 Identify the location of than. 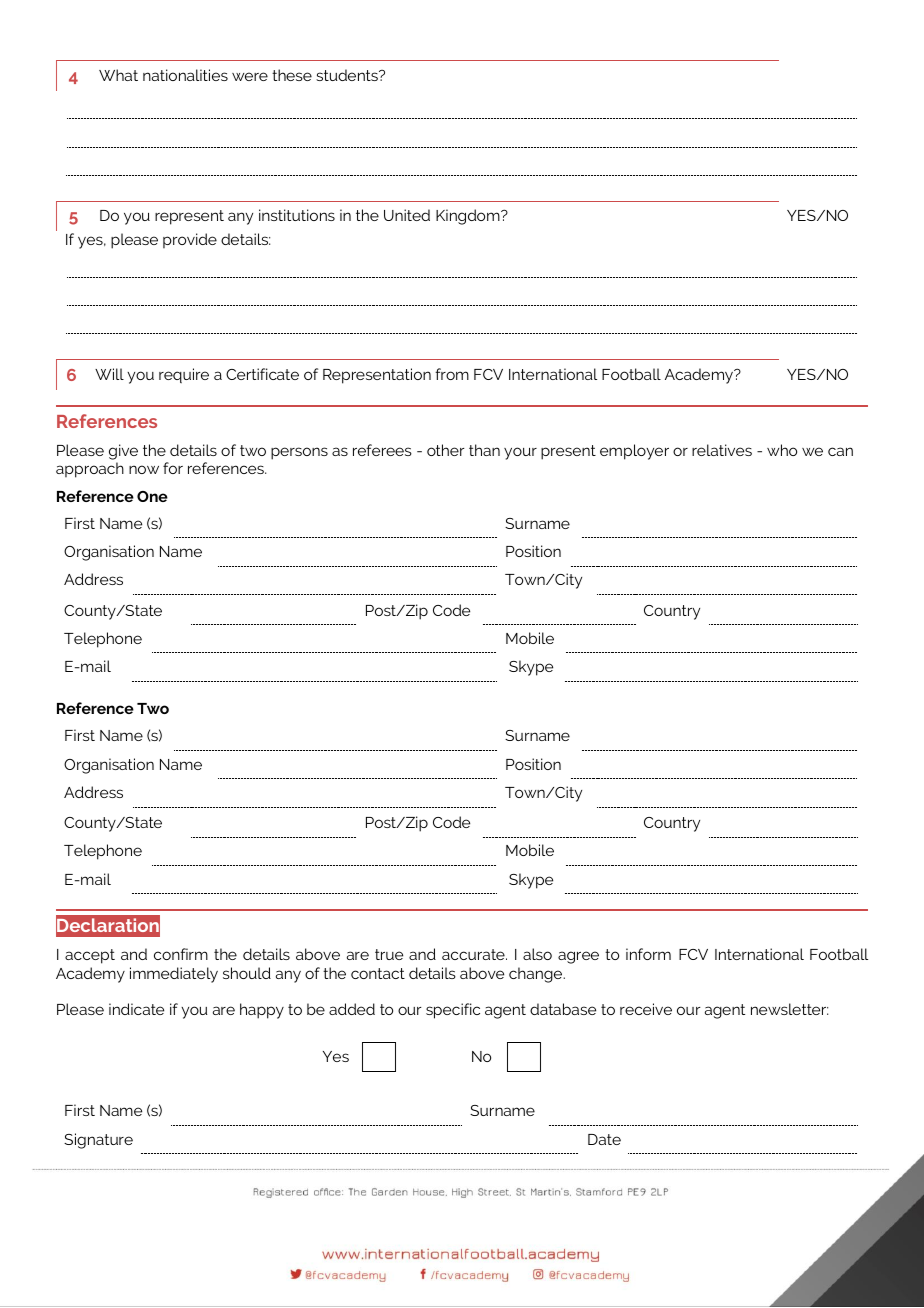
(484, 450).
